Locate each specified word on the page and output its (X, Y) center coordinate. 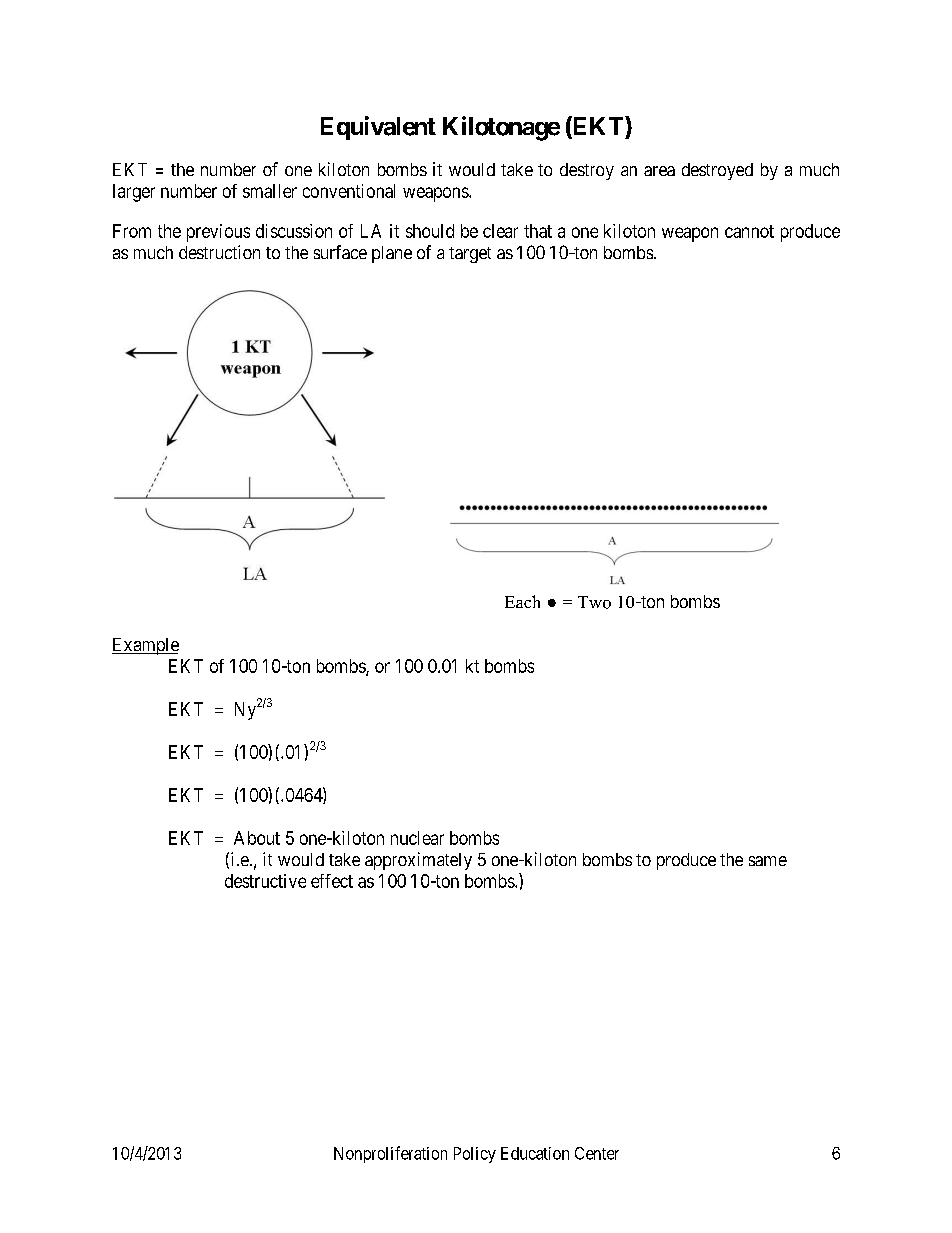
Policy (475, 1155)
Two (594, 602)
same (768, 861)
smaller (270, 191)
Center (597, 1153)
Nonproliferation (390, 1154)
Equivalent (378, 128)
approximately (418, 861)
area (659, 171)
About (257, 838)
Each (522, 601)
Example (145, 646)
